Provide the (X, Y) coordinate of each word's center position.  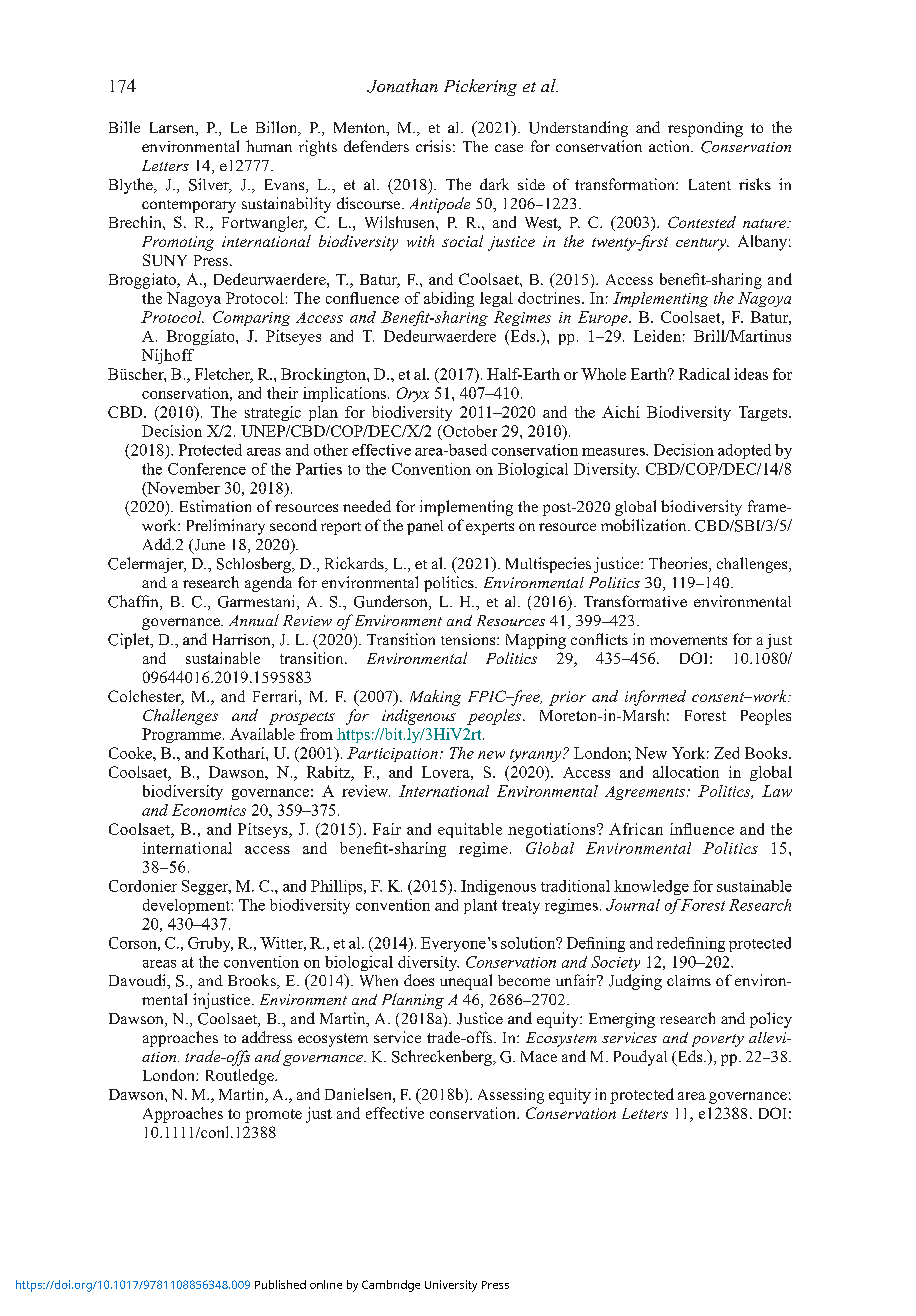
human (269, 146)
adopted (744, 451)
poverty (718, 1040)
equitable (470, 830)
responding (705, 129)
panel (425, 527)
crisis (433, 146)
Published (280, 1284)
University (451, 1286)
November (182, 489)
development (187, 906)
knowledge (651, 887)
